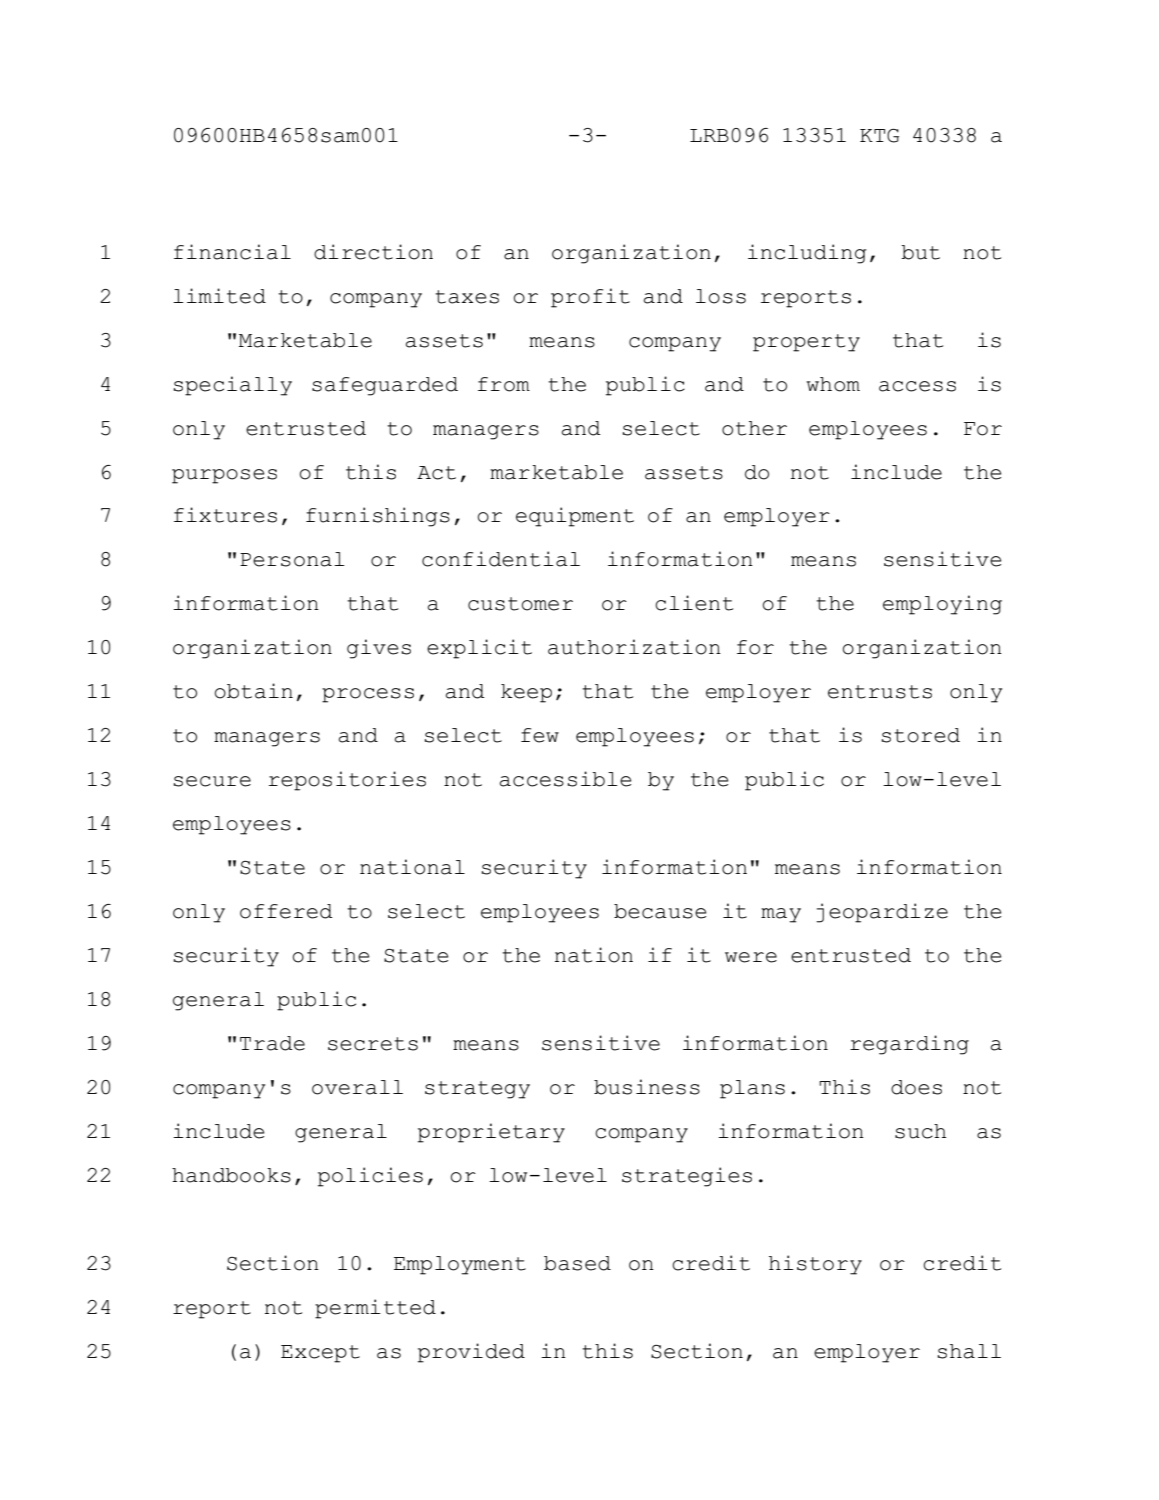 The image size is (1159, 1500). Describe the element at coordinates (320, 1354) in the page. I see `Except` at that location.
